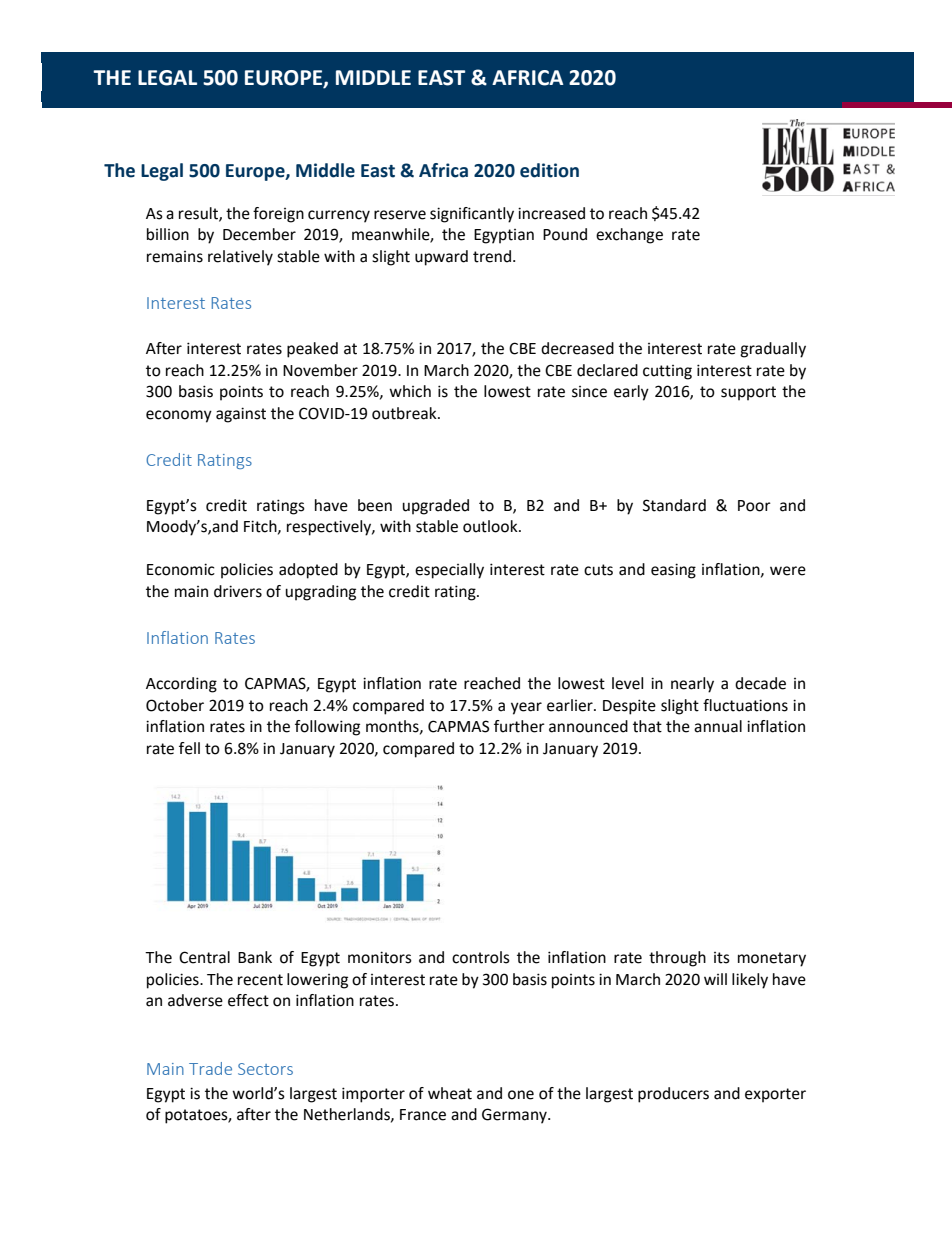 The width and height of the screenshot is (952, 1233). What do you see at coordinates (265, 1069) in the screenshot?
I see `Sectors` at bounding box center [265, 1069].
